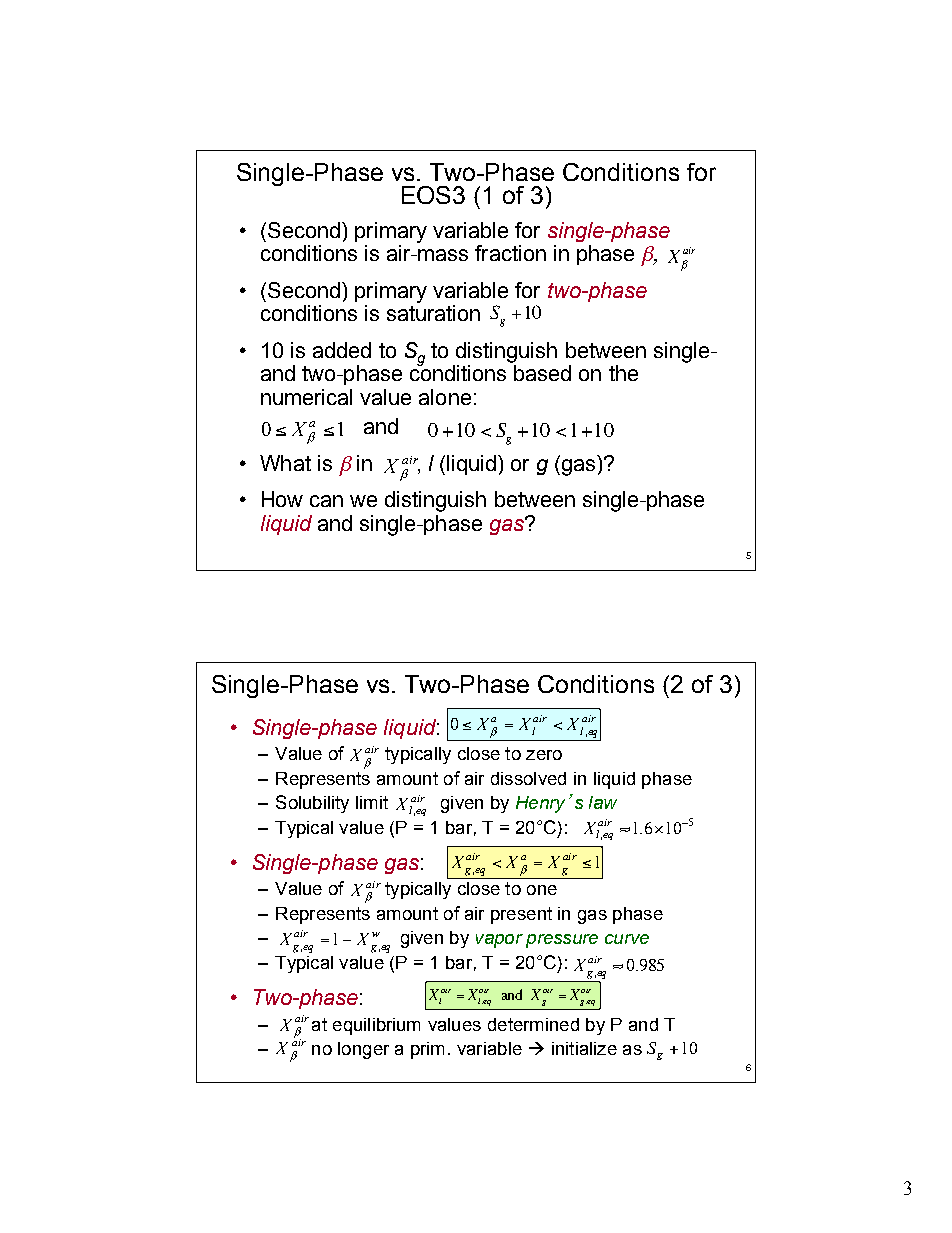 The width and height of the screenshot is (952, 1233). Describe the element at coordinates (363, 1050) in the screenshot. I see `longer` at that location.
